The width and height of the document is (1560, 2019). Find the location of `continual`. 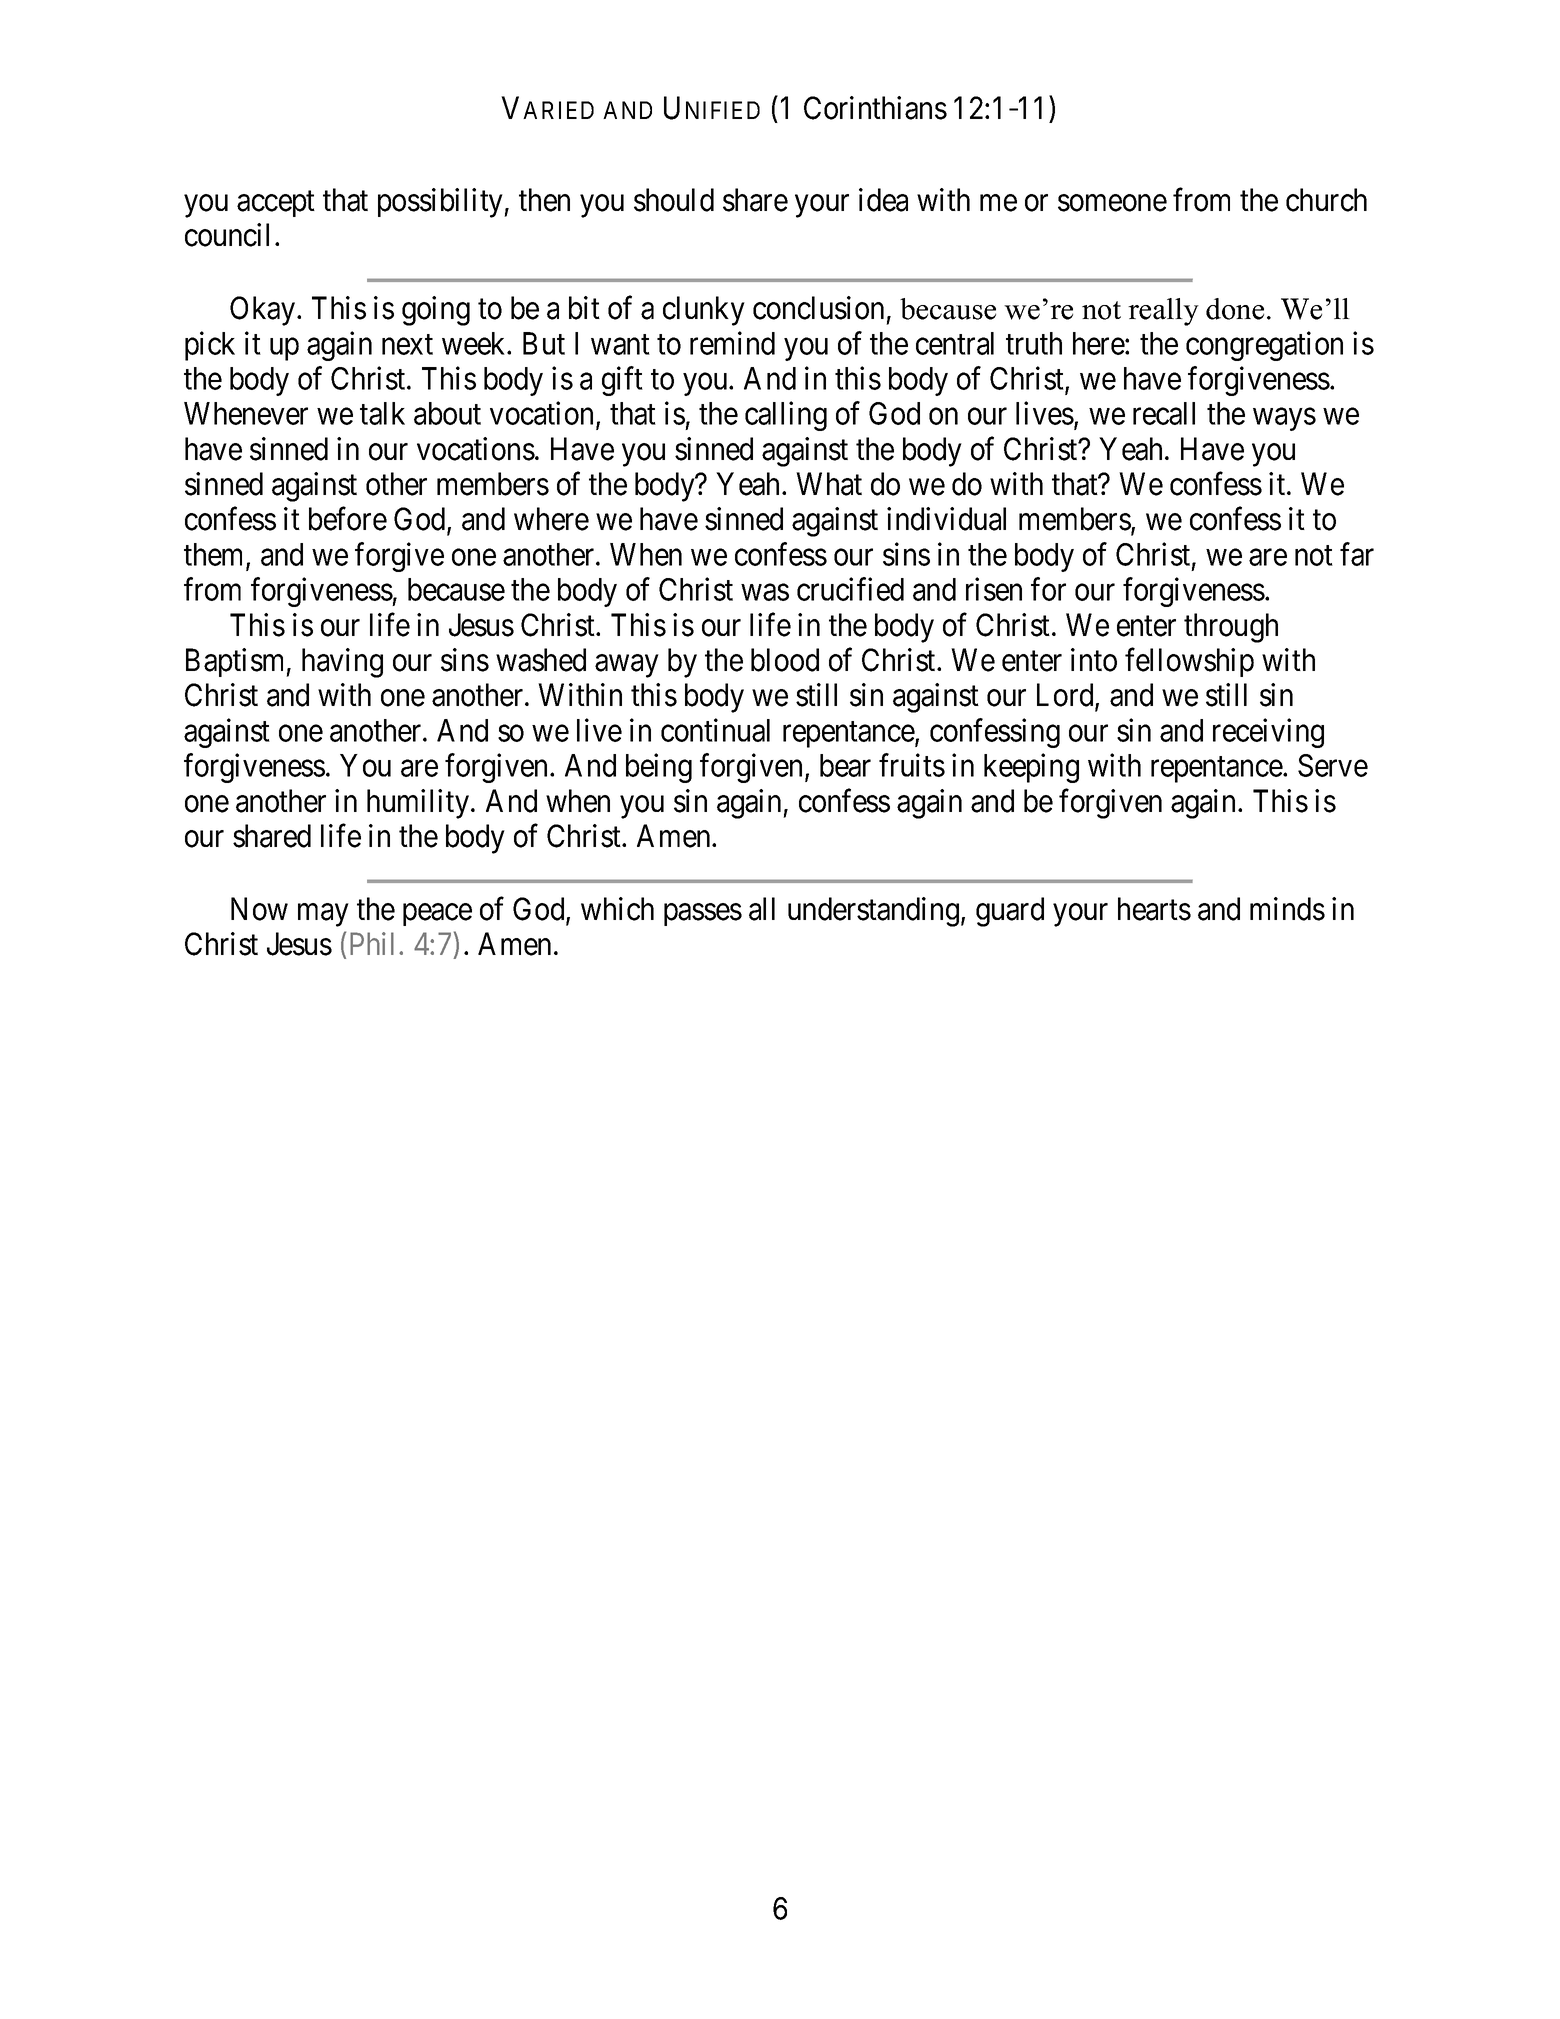

continual is located at coordinates (715, 730).
